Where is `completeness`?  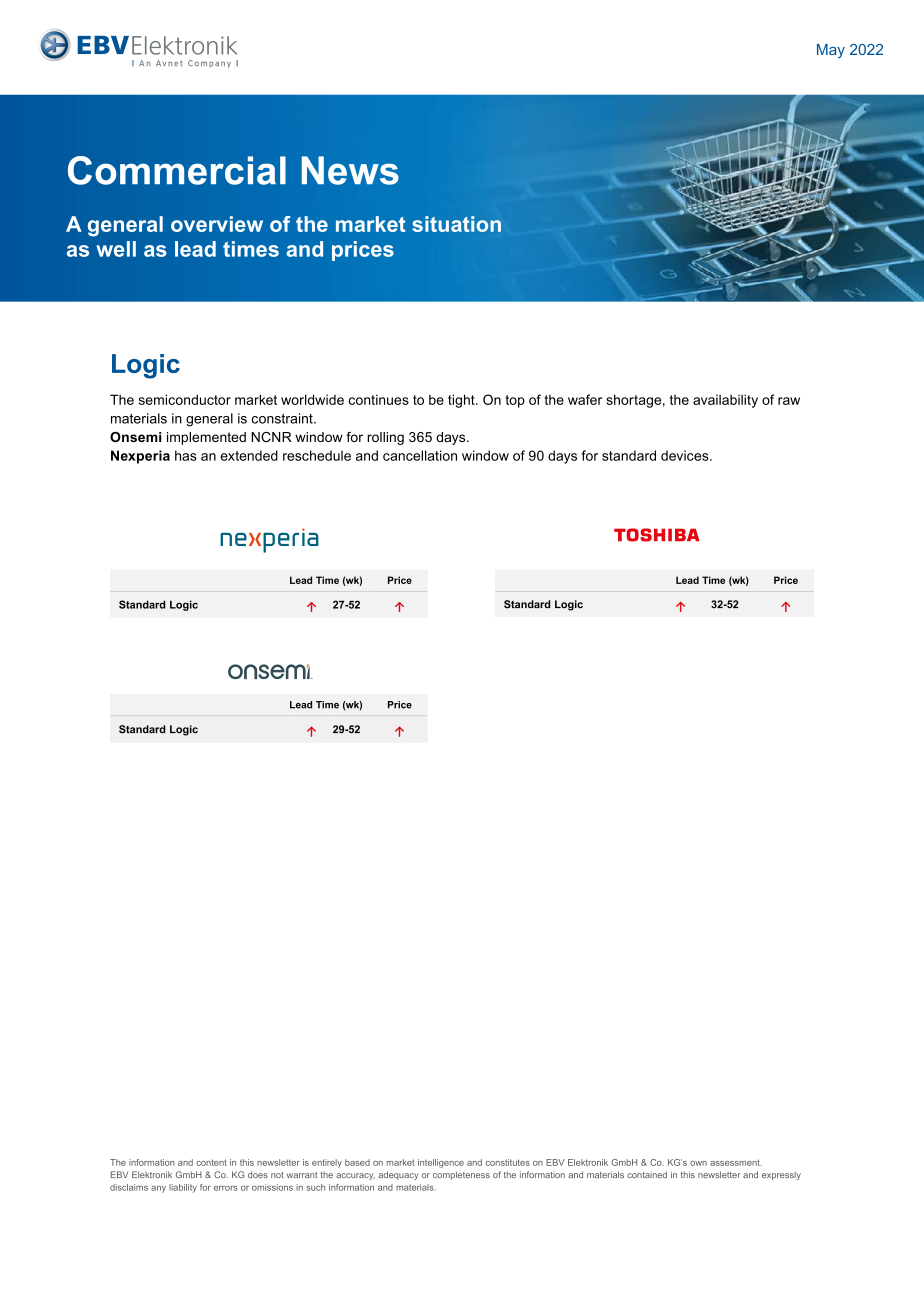
completeness is located at coordinates (461, 1175).
